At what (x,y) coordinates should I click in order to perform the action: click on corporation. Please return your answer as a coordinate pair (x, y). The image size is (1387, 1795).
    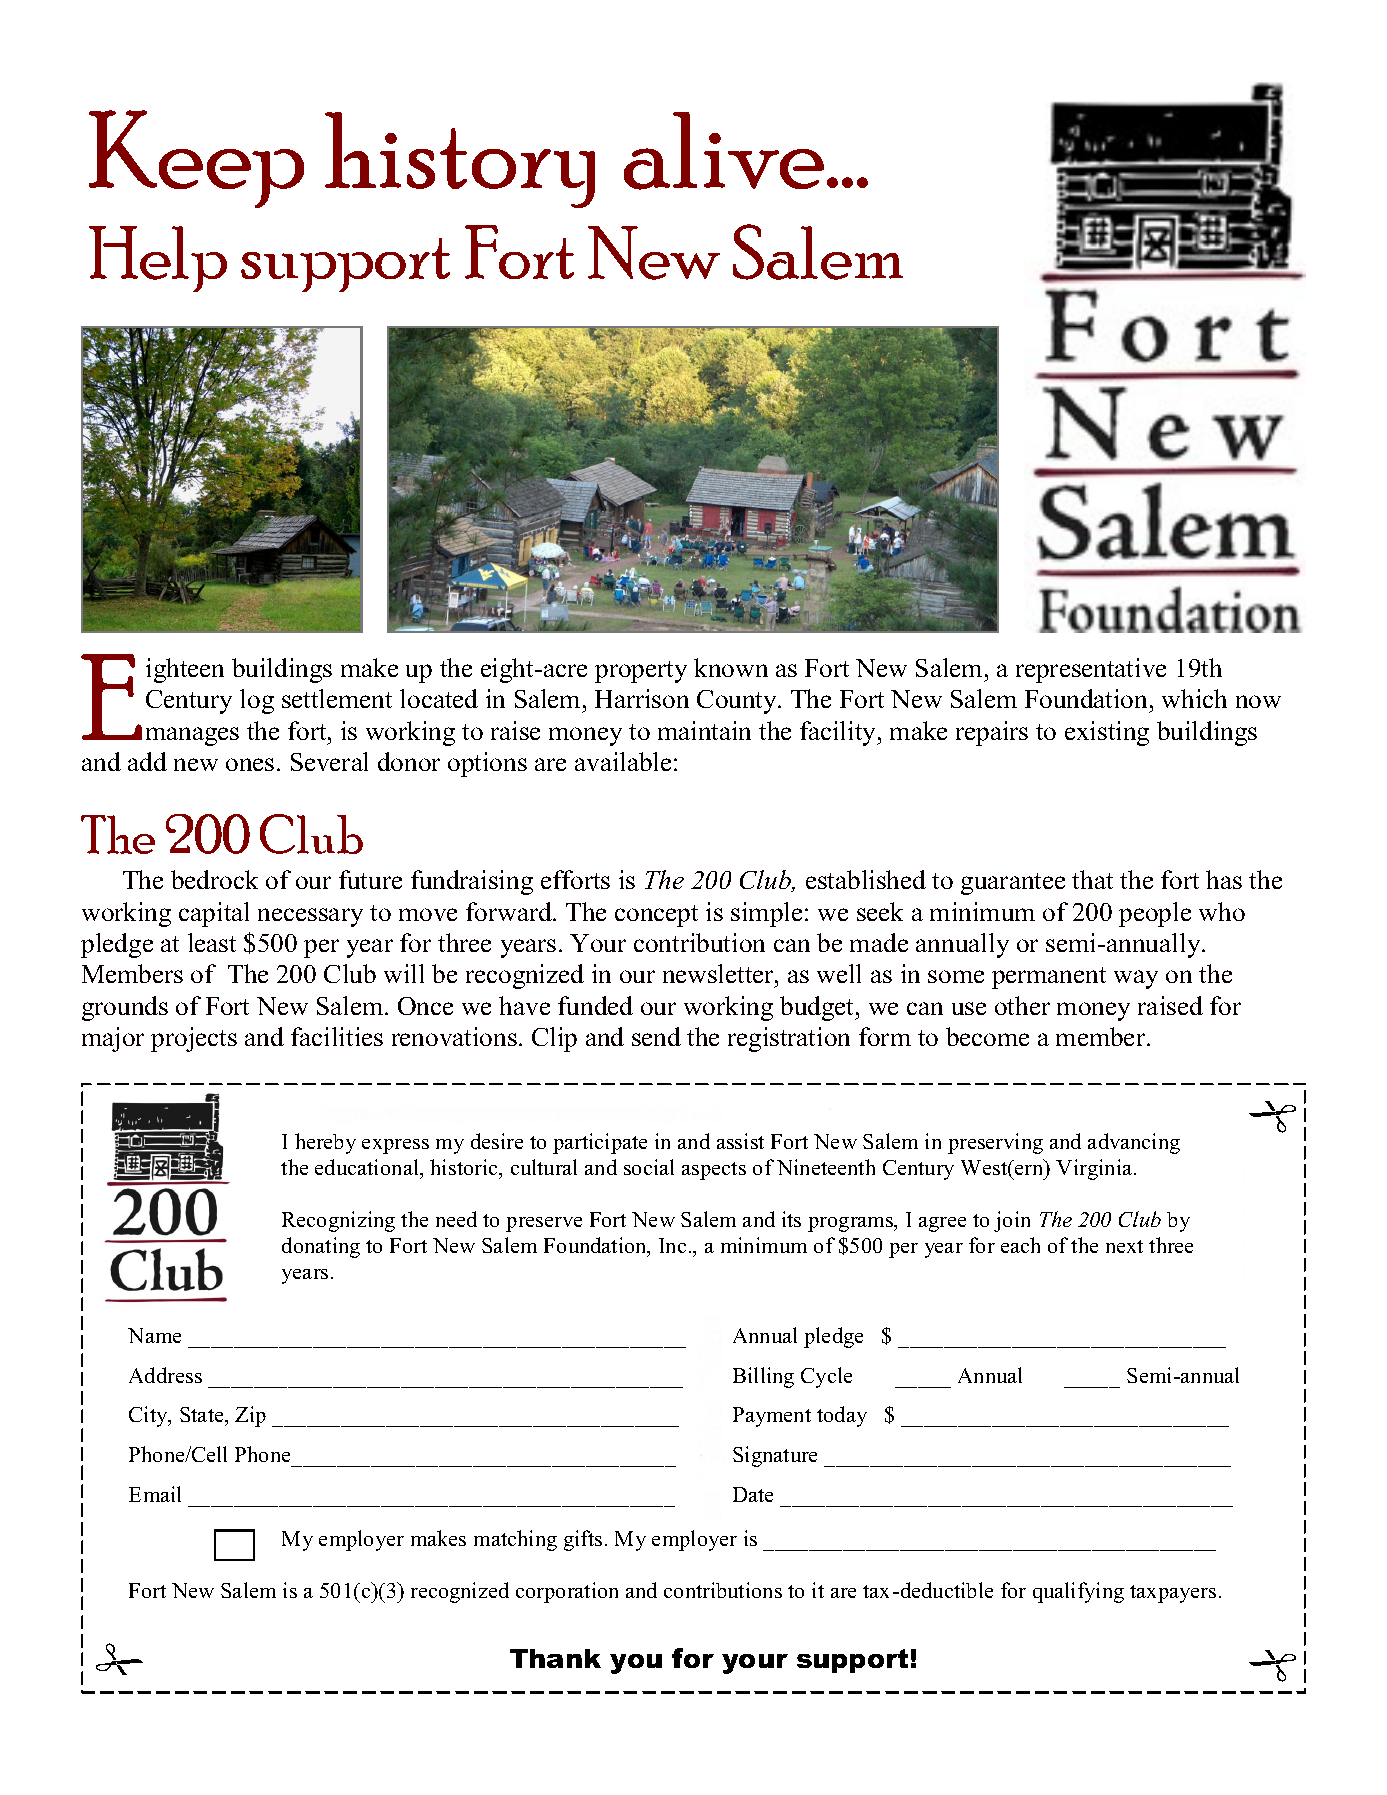
    Looking at the image, I should click on (567, 1592).
